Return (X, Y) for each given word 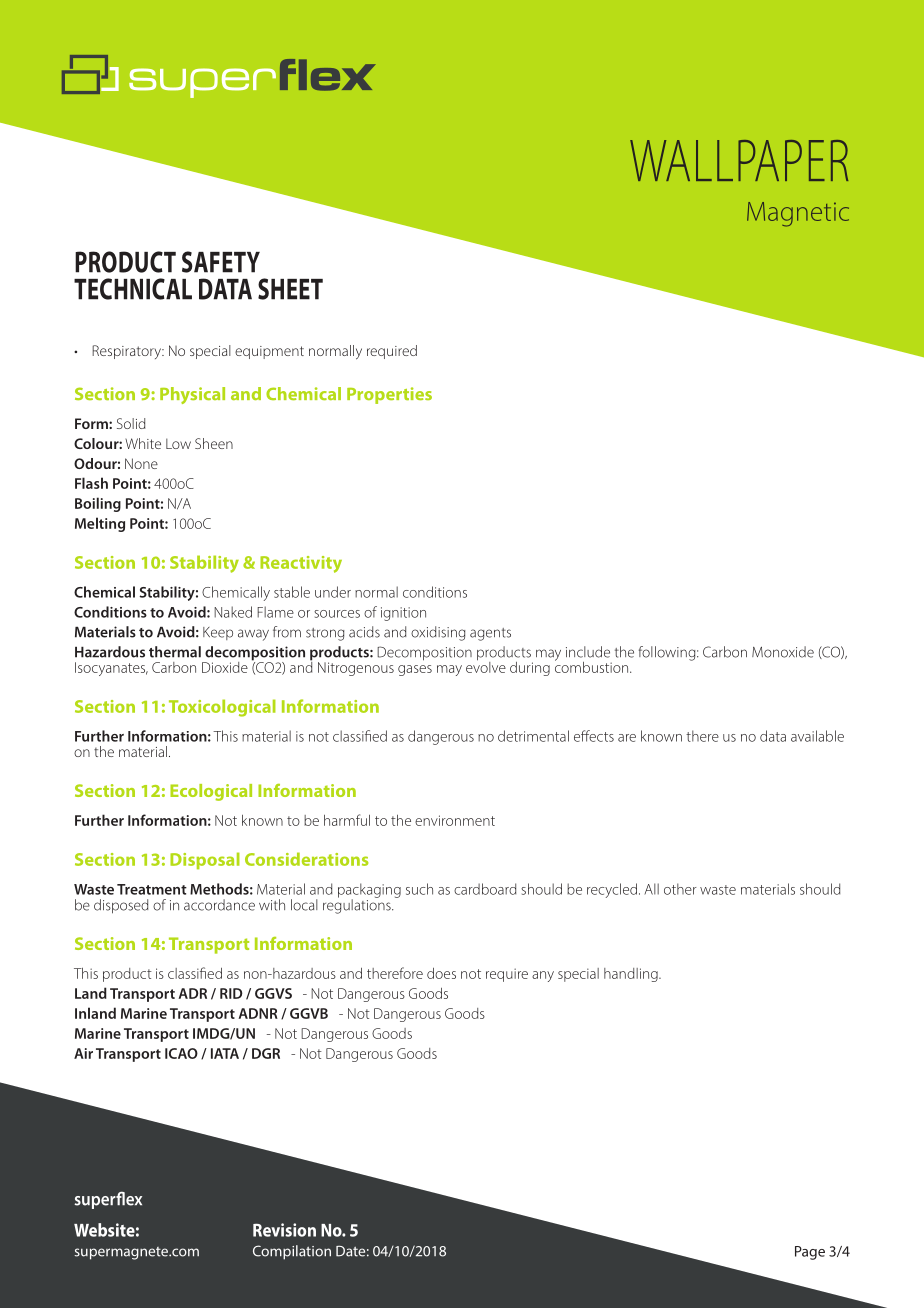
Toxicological (222, 708)
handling (632, 975)
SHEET (290, 289)
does (441, 973)
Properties (389, 395)
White (143, 443)
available (817, 736)
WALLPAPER (739, 160)
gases (415, 670)
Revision (284, 1230)
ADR (192, 993)
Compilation (292, 1252)
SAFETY (221, 262)
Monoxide (783, 652)
